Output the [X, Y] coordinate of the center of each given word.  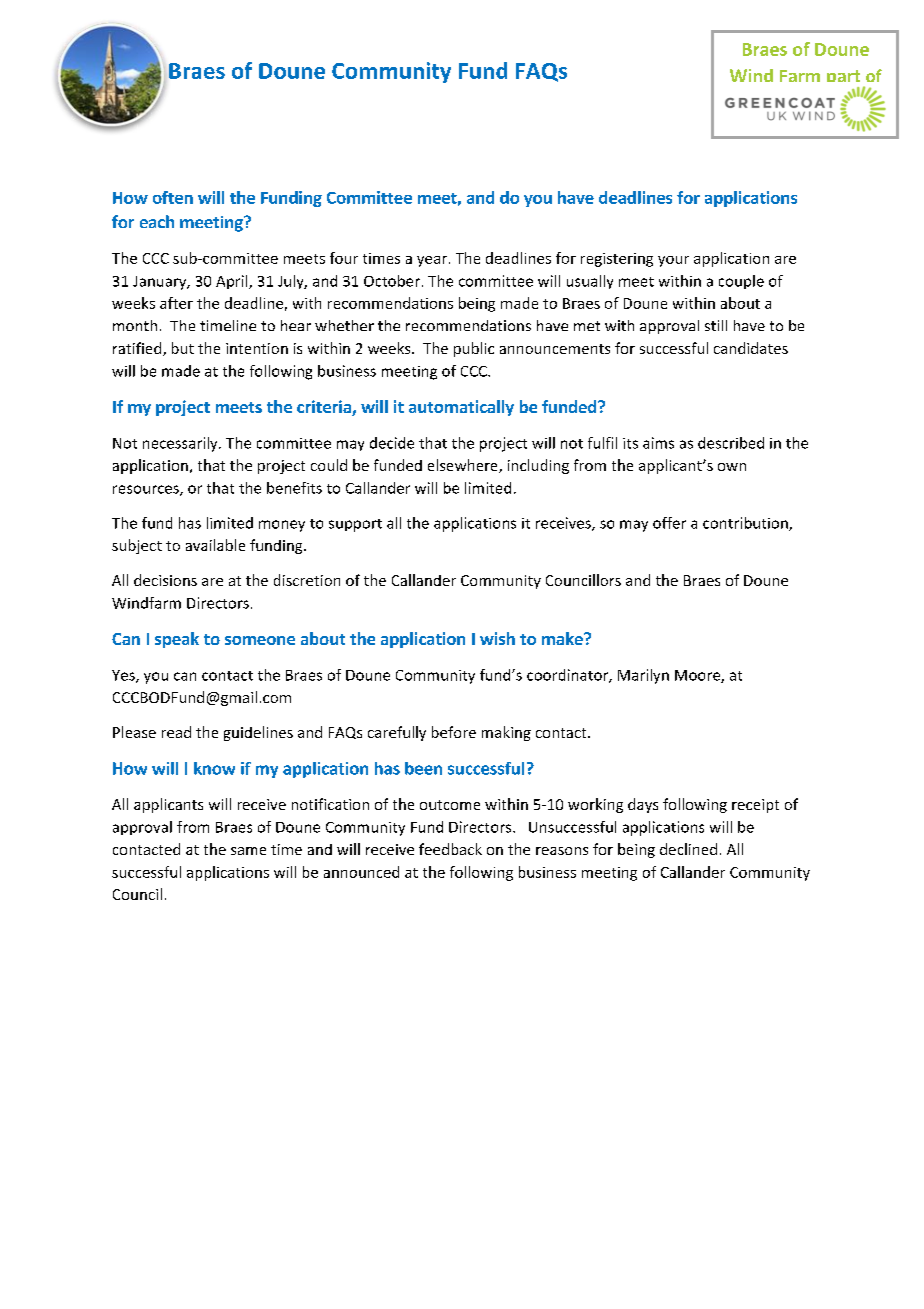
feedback [450, 849]
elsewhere [464, 466]
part [843, 79]
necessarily [181, 444]
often [173, 197]
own [732, 467]
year [432, 261]
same [248, 851]
